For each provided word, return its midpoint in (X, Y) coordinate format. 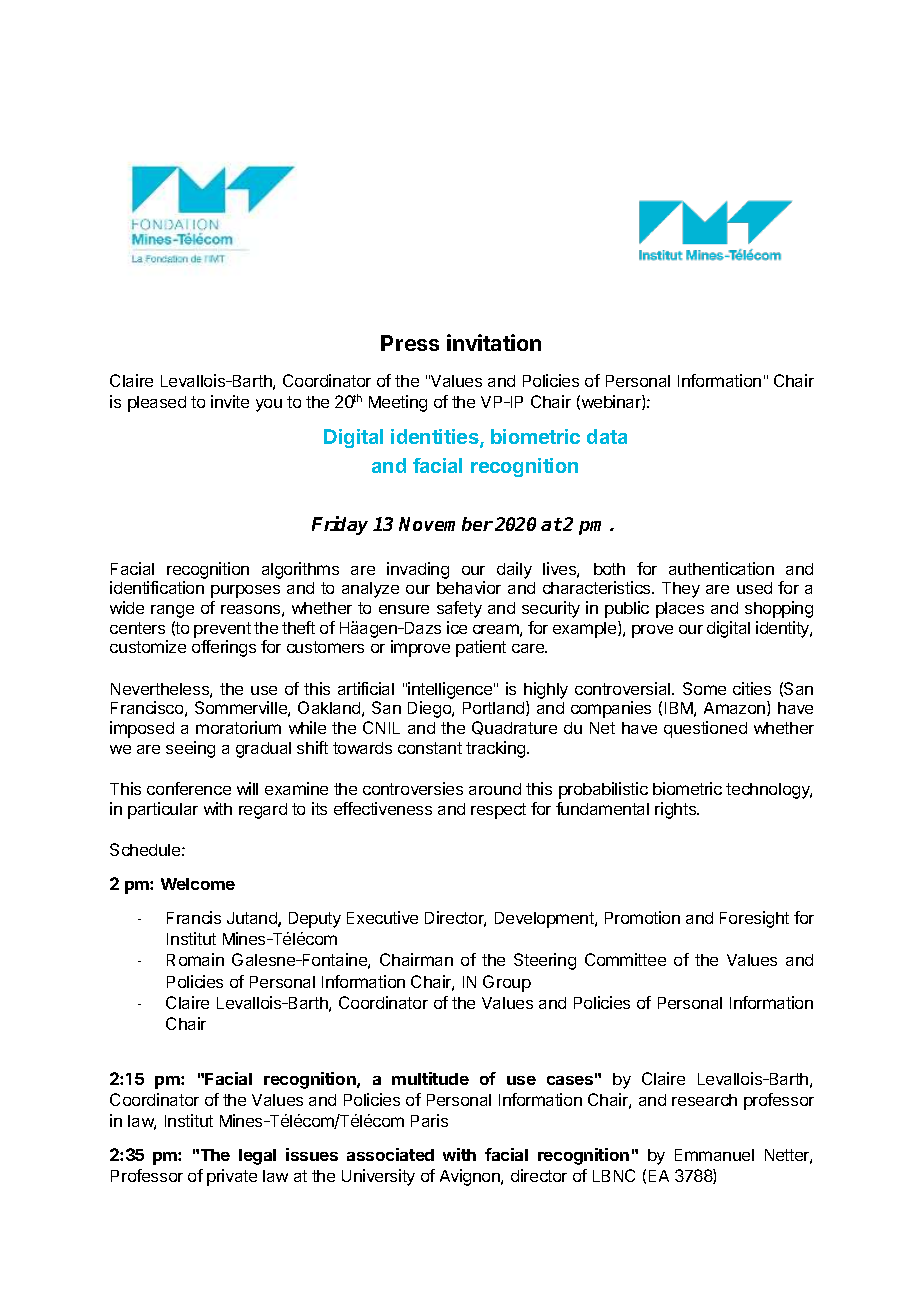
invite (230, 401)
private (232, 1177)
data (607, 436)
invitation (494, 342)
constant (430, 748)
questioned (705, 729)
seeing (190, 749)
